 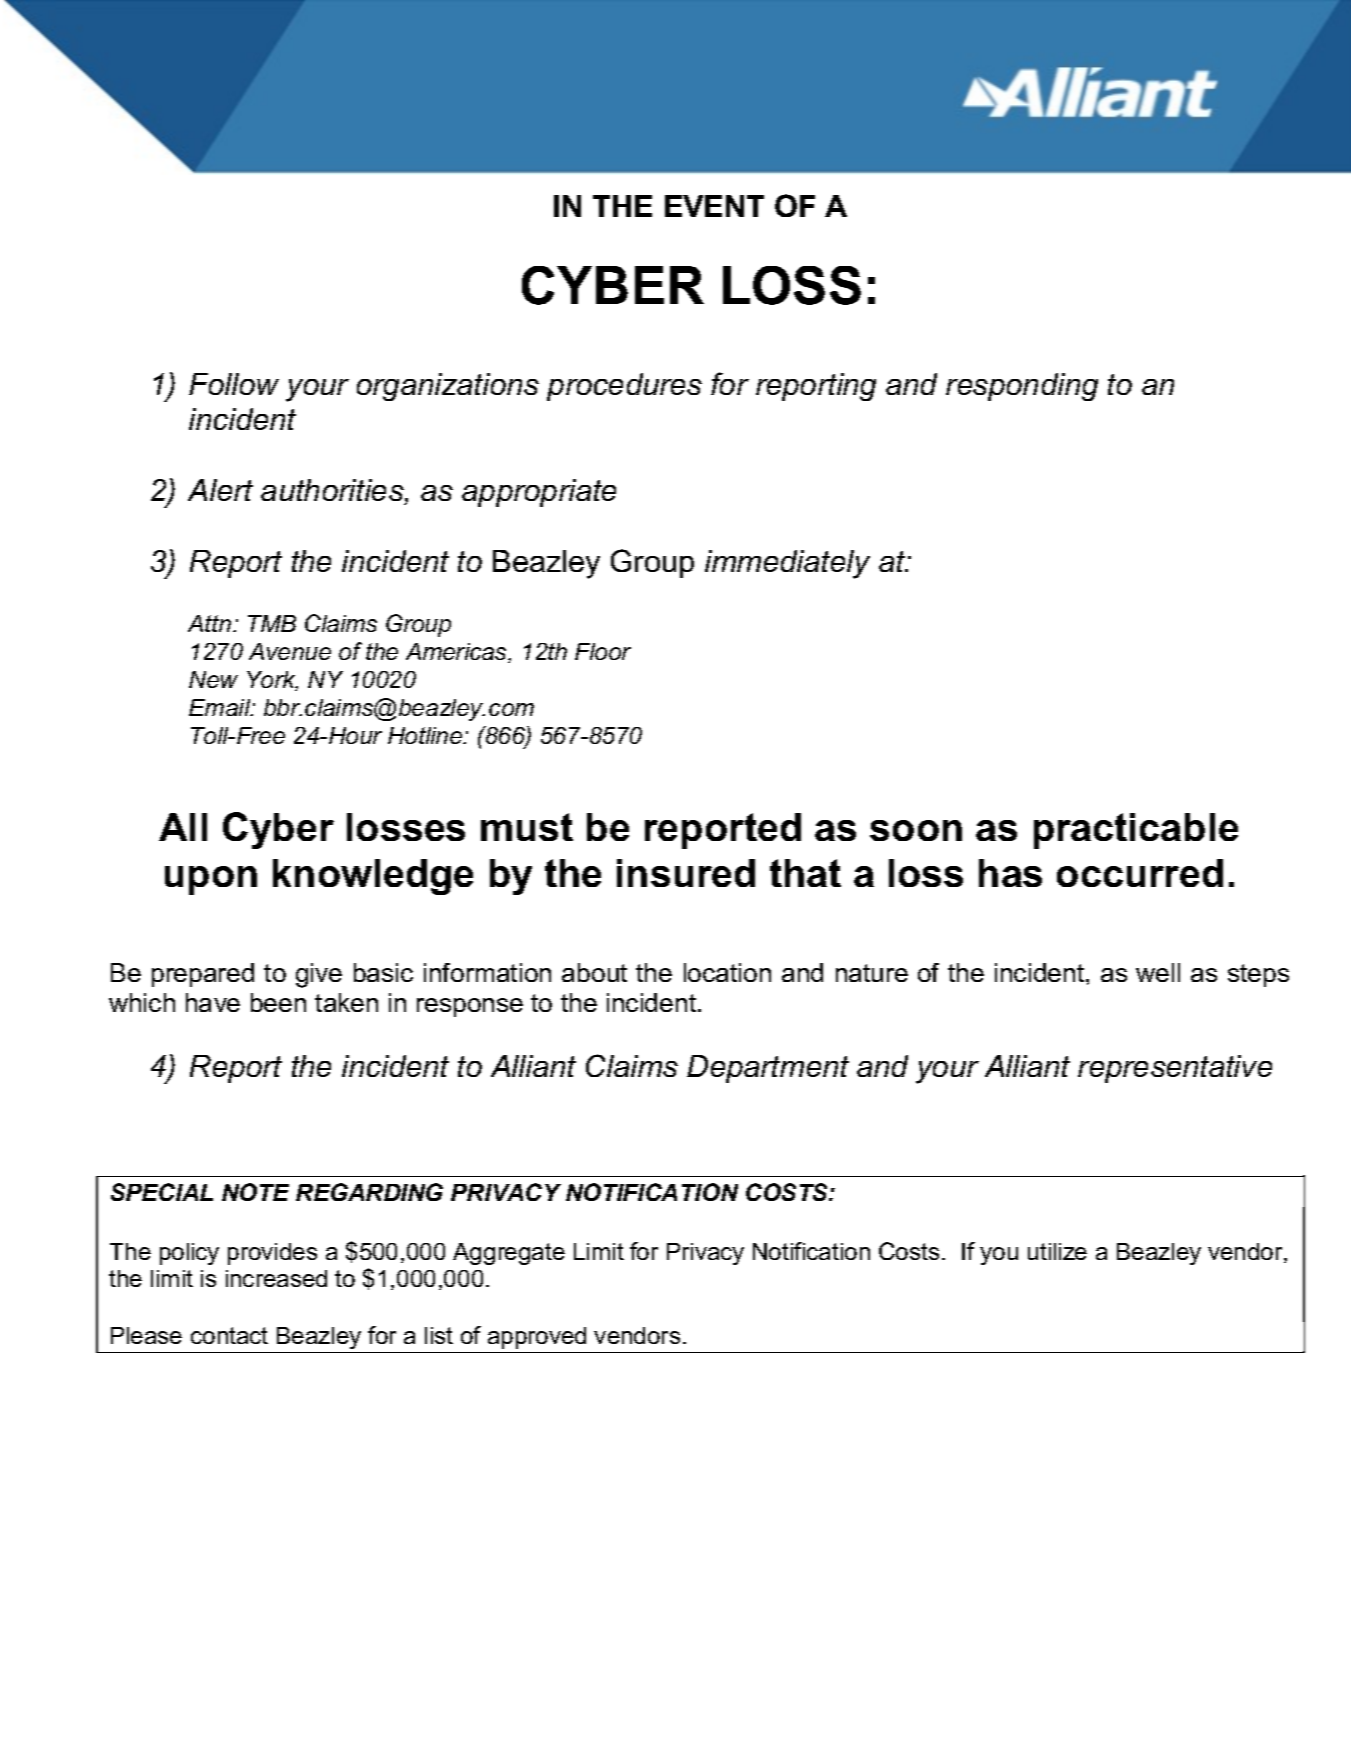 What do you see at coordinates (276, 1278) in the document?
I see `increased` at bounding box center [276, 1278].
